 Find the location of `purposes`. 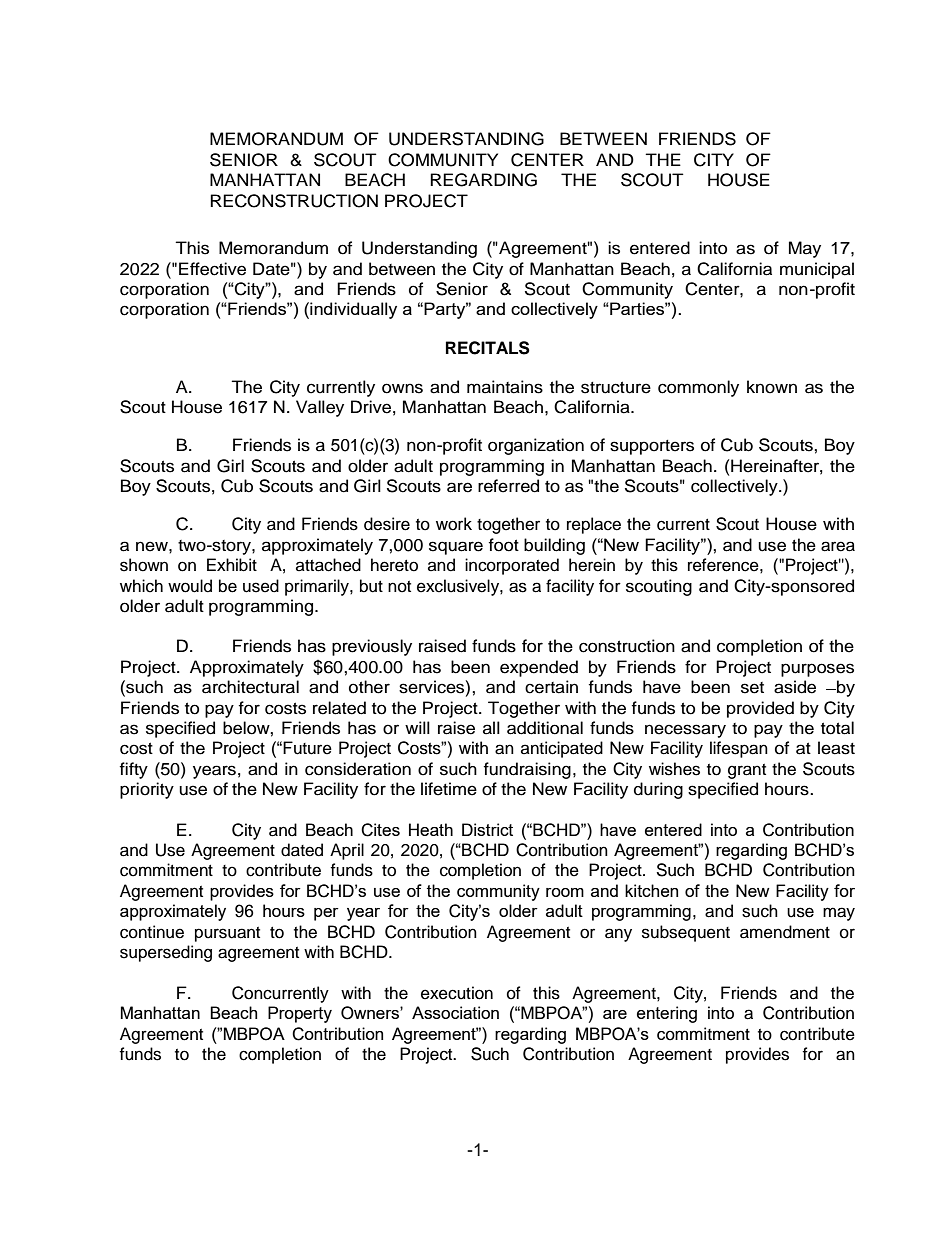

purposes is located at coordinates (817, 670).
